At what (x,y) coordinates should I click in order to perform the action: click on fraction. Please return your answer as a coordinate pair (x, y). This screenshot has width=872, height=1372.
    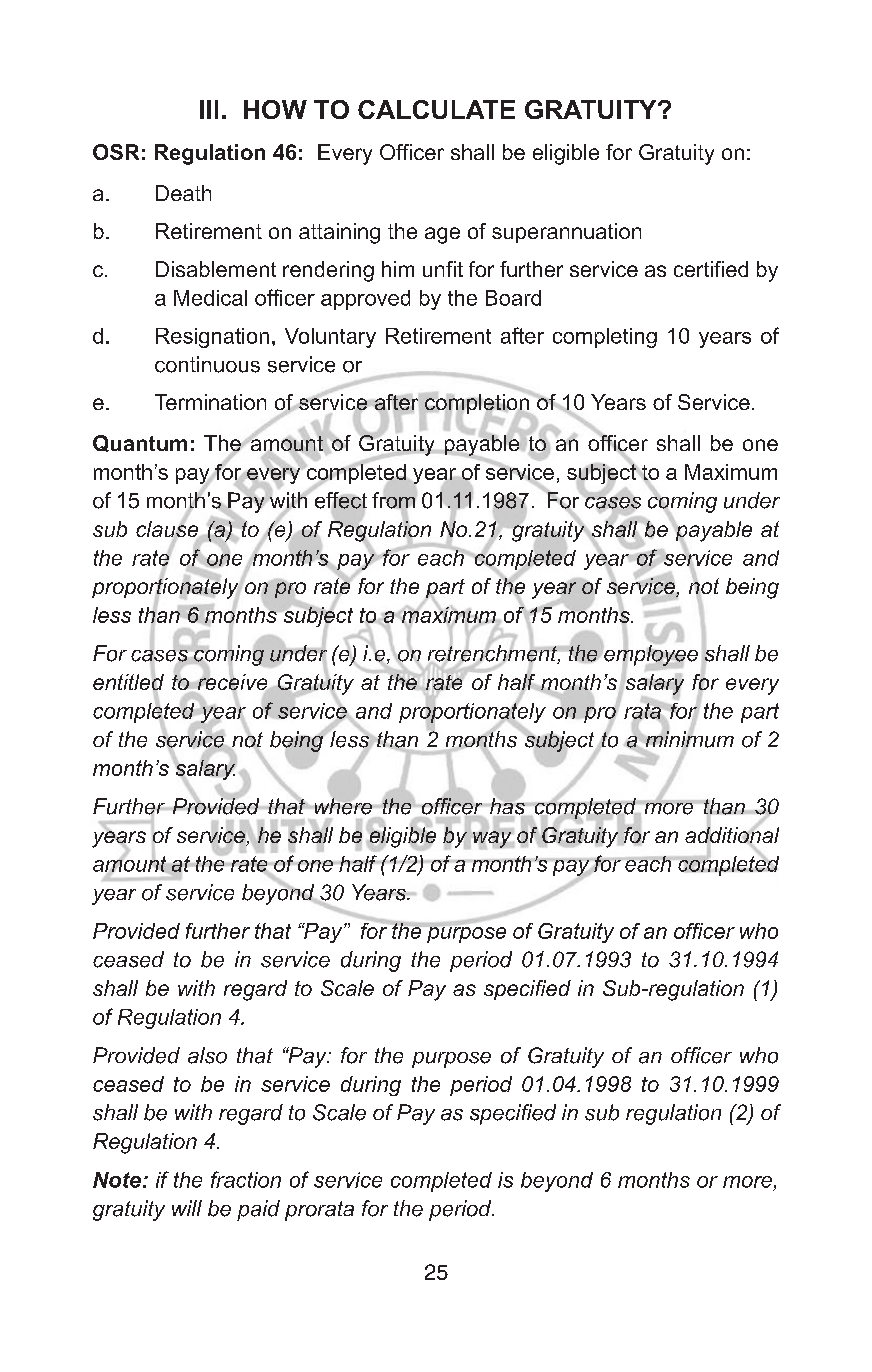
    Looking at the image, I should click on (246, 1179).
